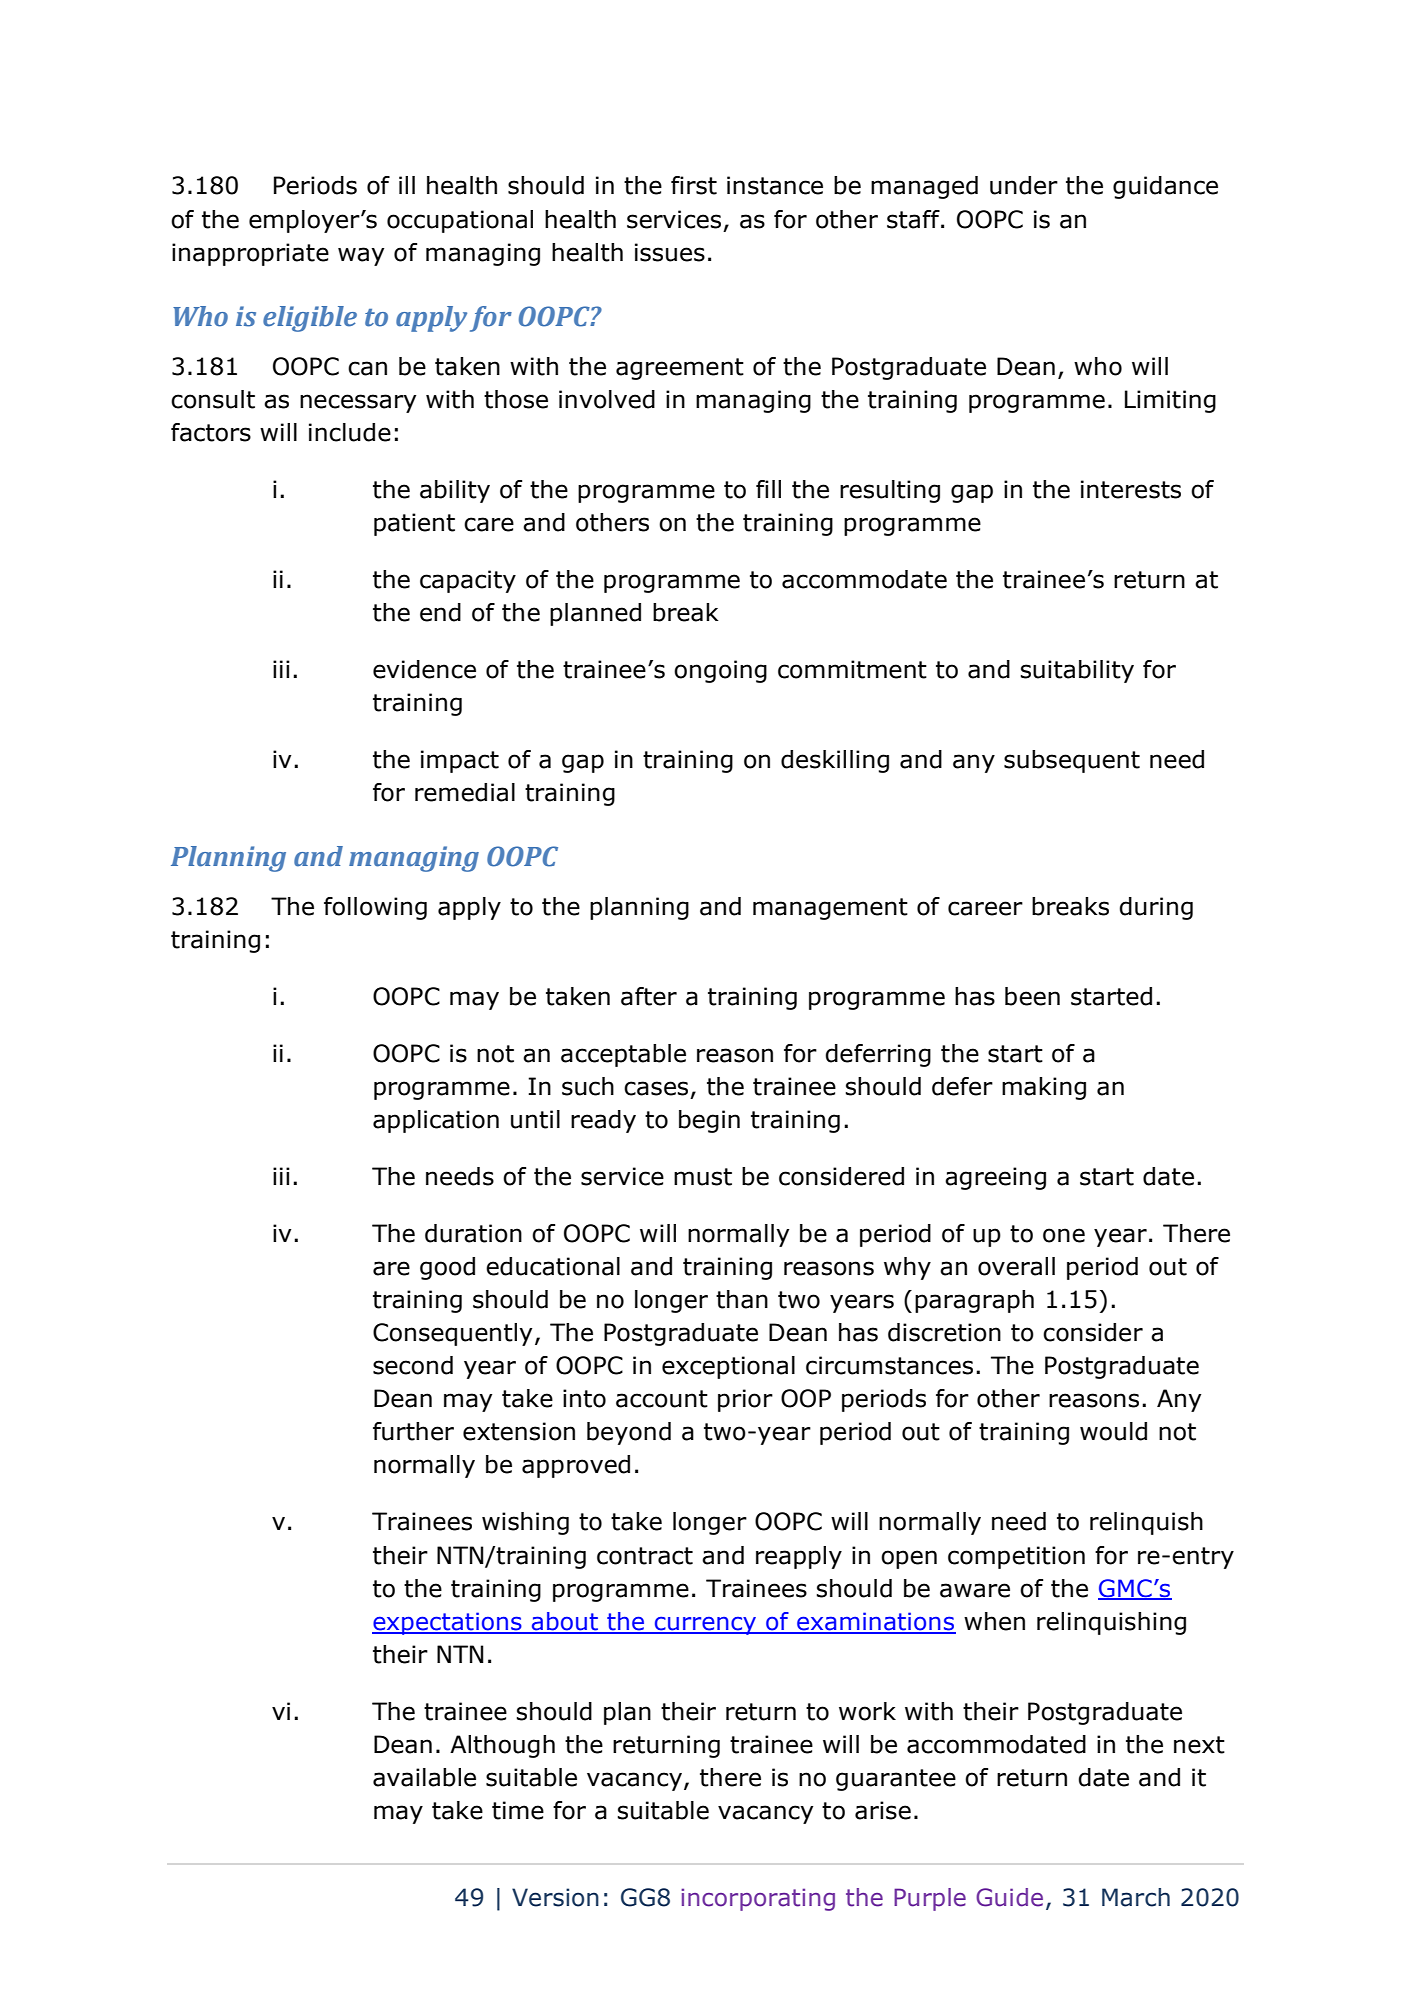 The height and width of the screenshot is (1995, 1411). Describe the element at coordinates (1072, 761) in the screenshot. I see `subsequent` at that location.
